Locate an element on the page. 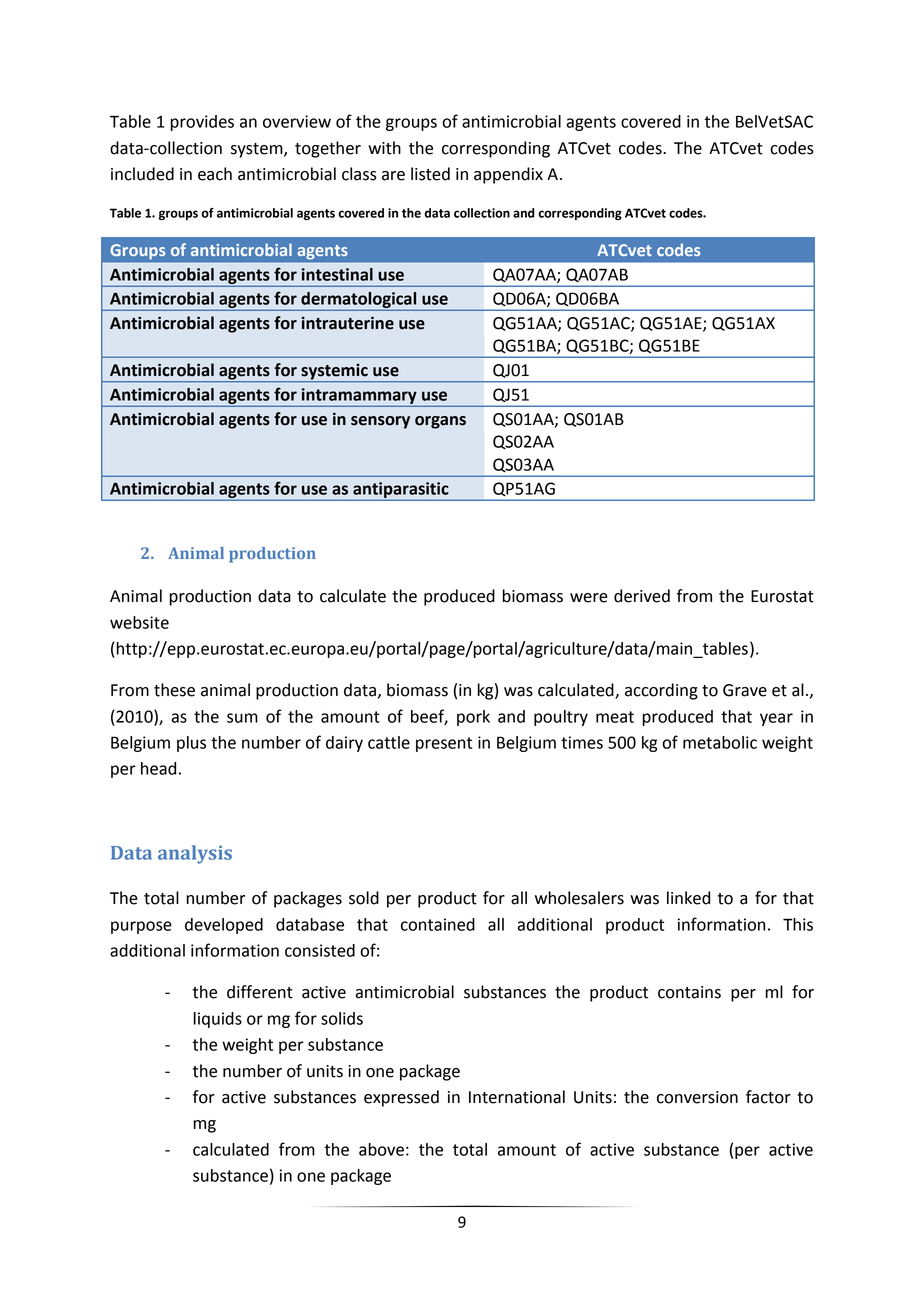  listed is located at coordinates (430, 174).
